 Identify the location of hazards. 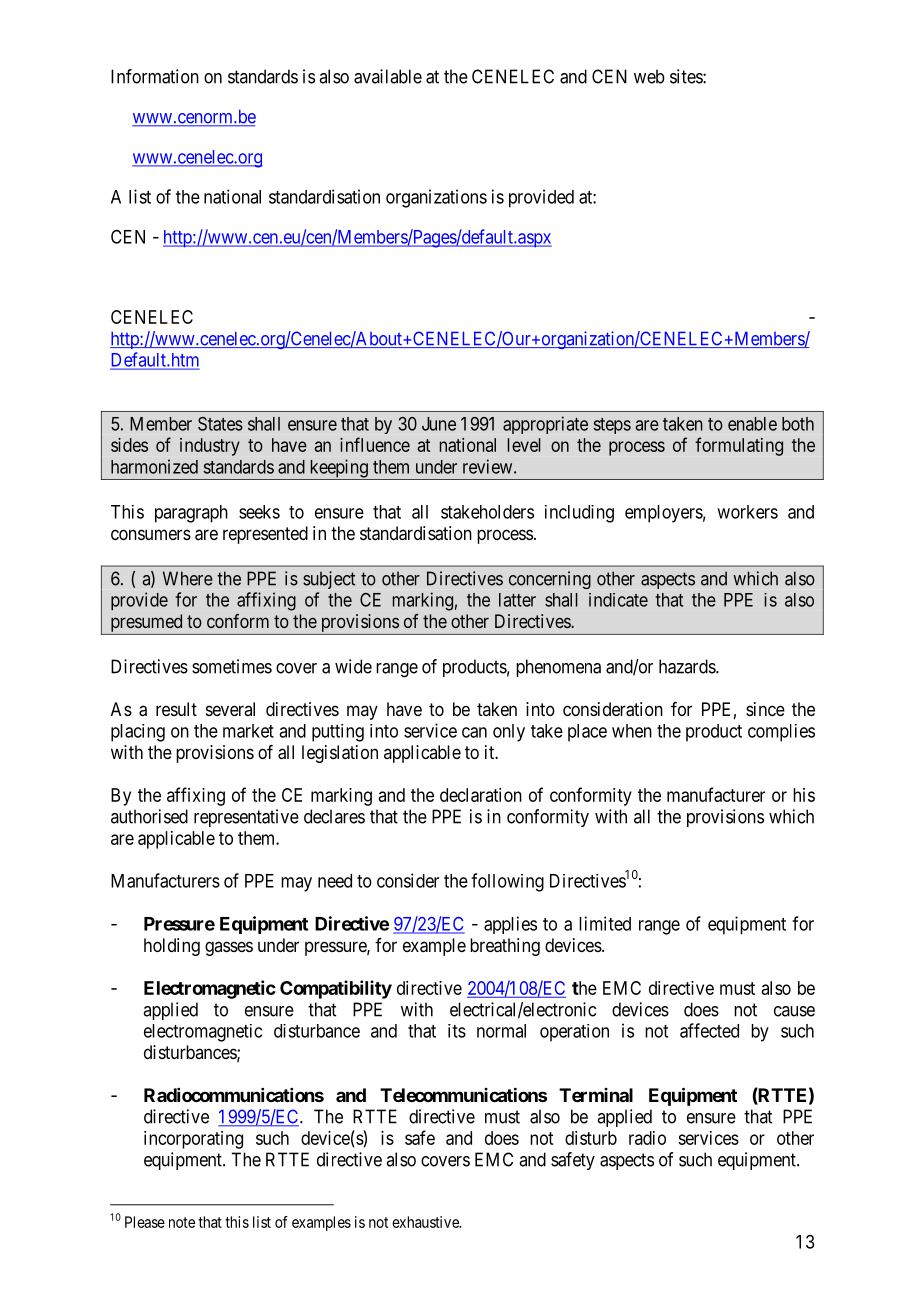
(688, 666).
